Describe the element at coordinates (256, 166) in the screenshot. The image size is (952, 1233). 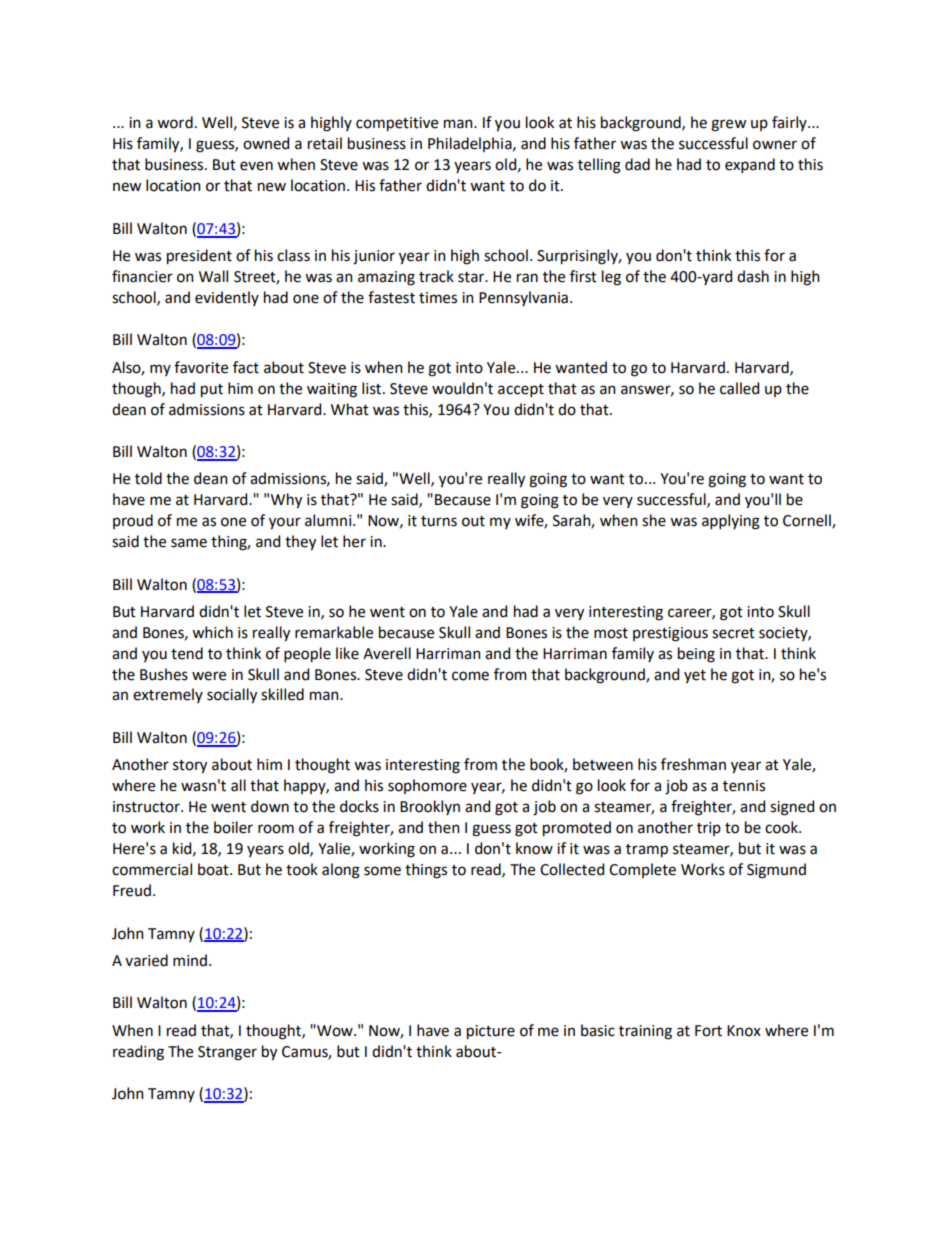
I see `even` at that location.
